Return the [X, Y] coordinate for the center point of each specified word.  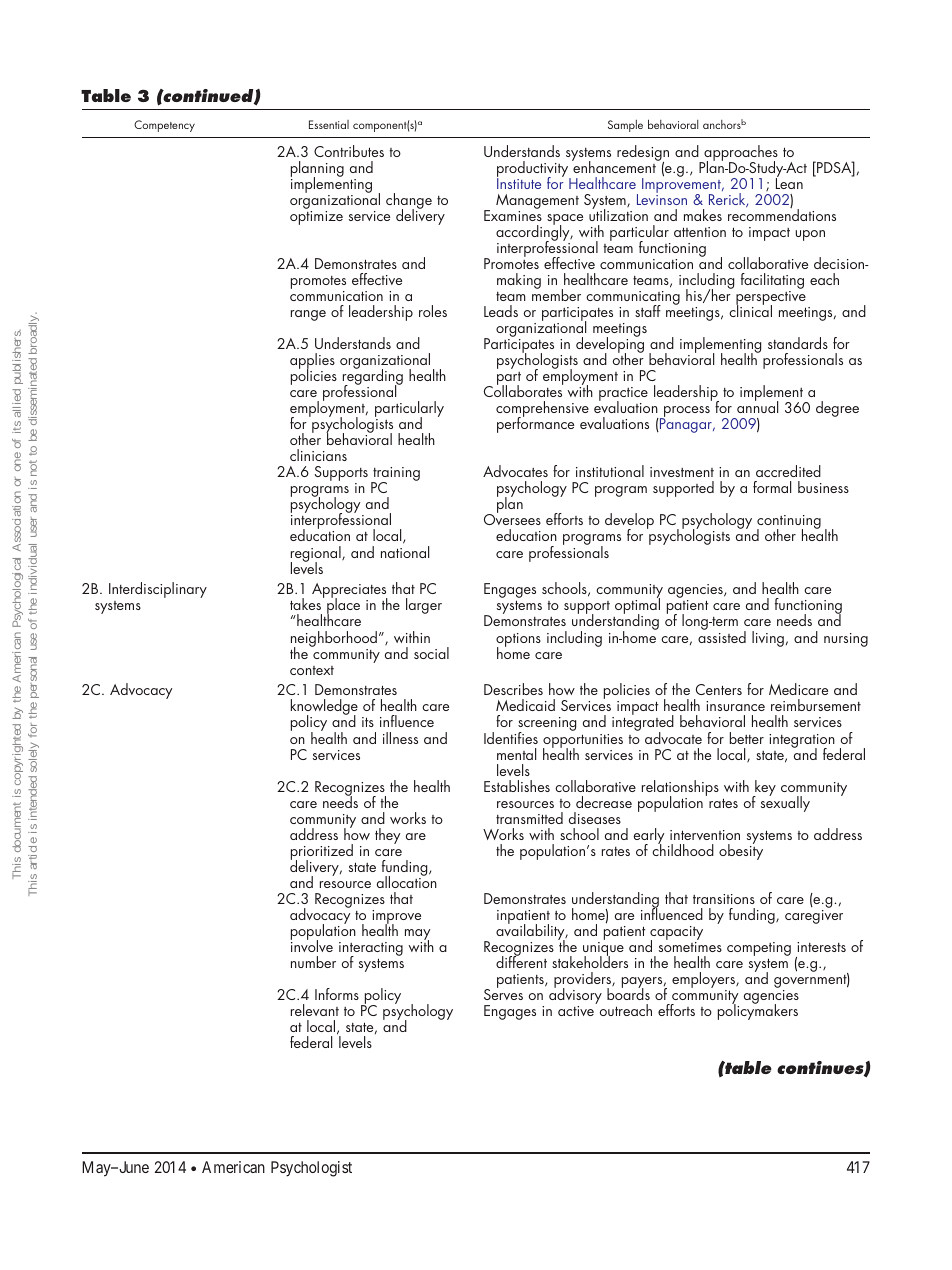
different [521, 961]
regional [317, 555]
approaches [740, 154]
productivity [534, 170]
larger [424, 606]
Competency [164, 126]
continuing [789, 523]
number [313, 962]
